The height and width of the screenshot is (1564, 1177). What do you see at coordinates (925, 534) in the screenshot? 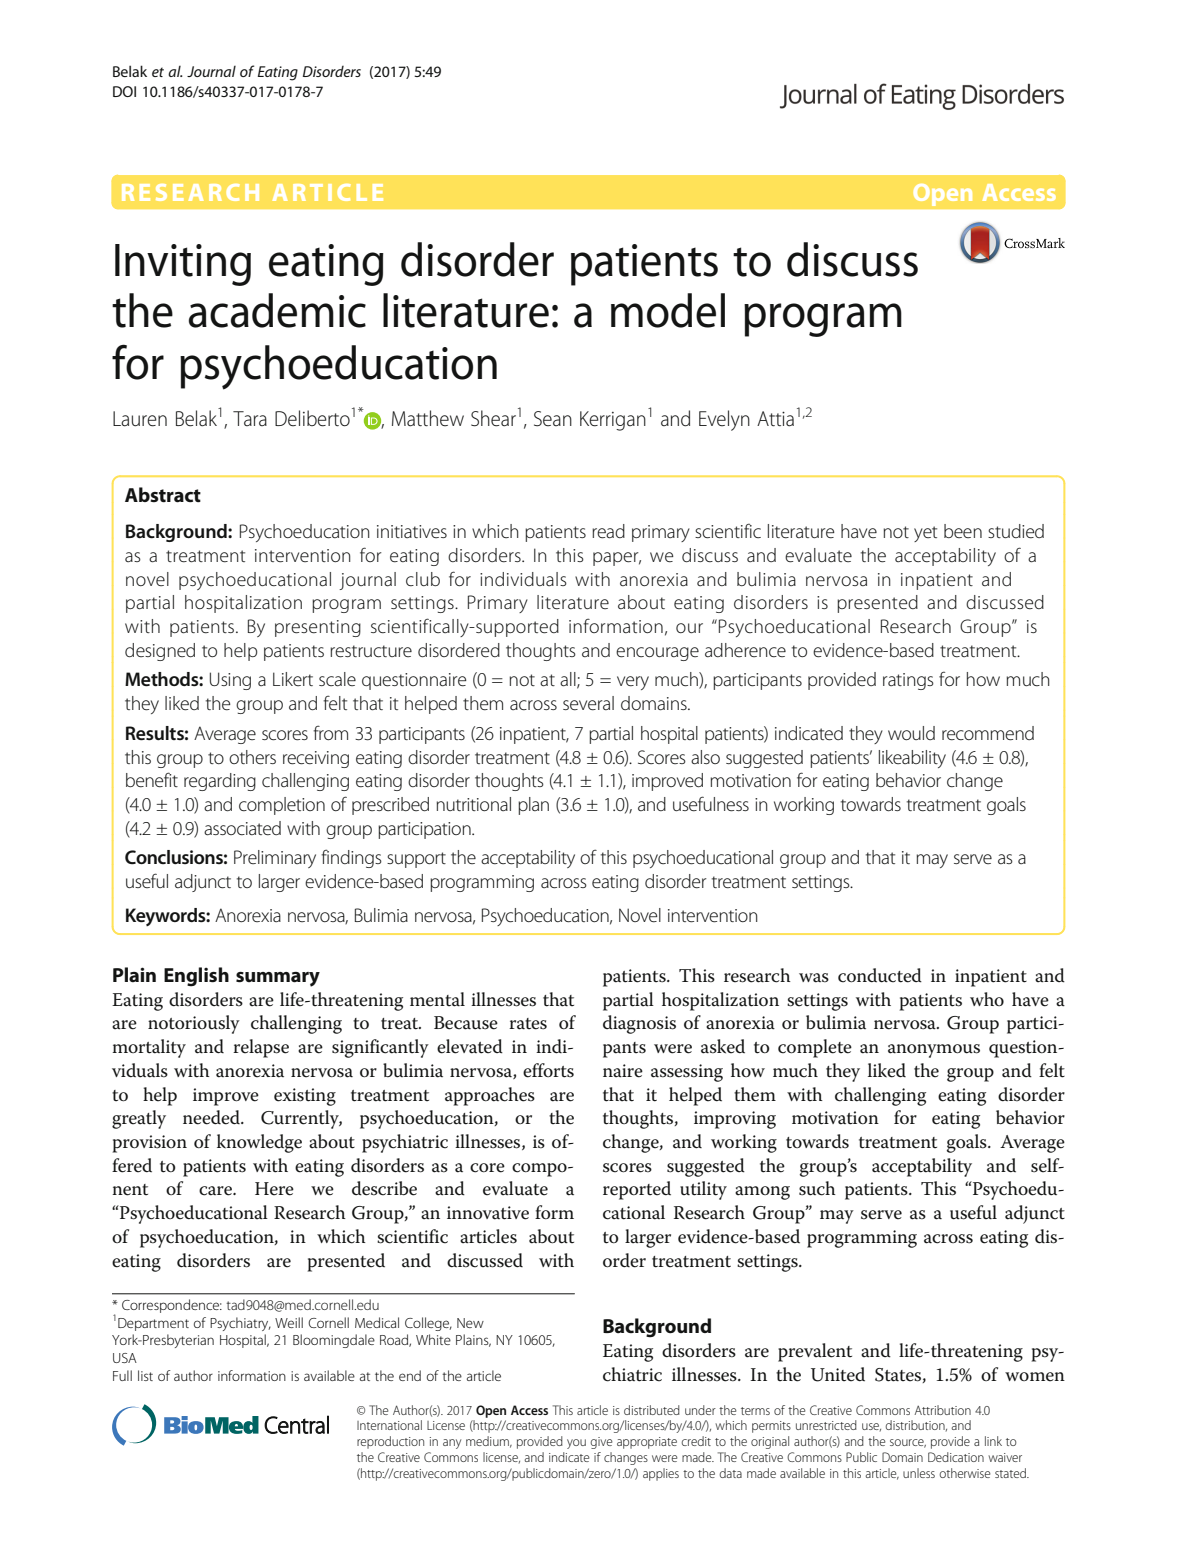
I see `yet` at bounding box center [925, 534].
